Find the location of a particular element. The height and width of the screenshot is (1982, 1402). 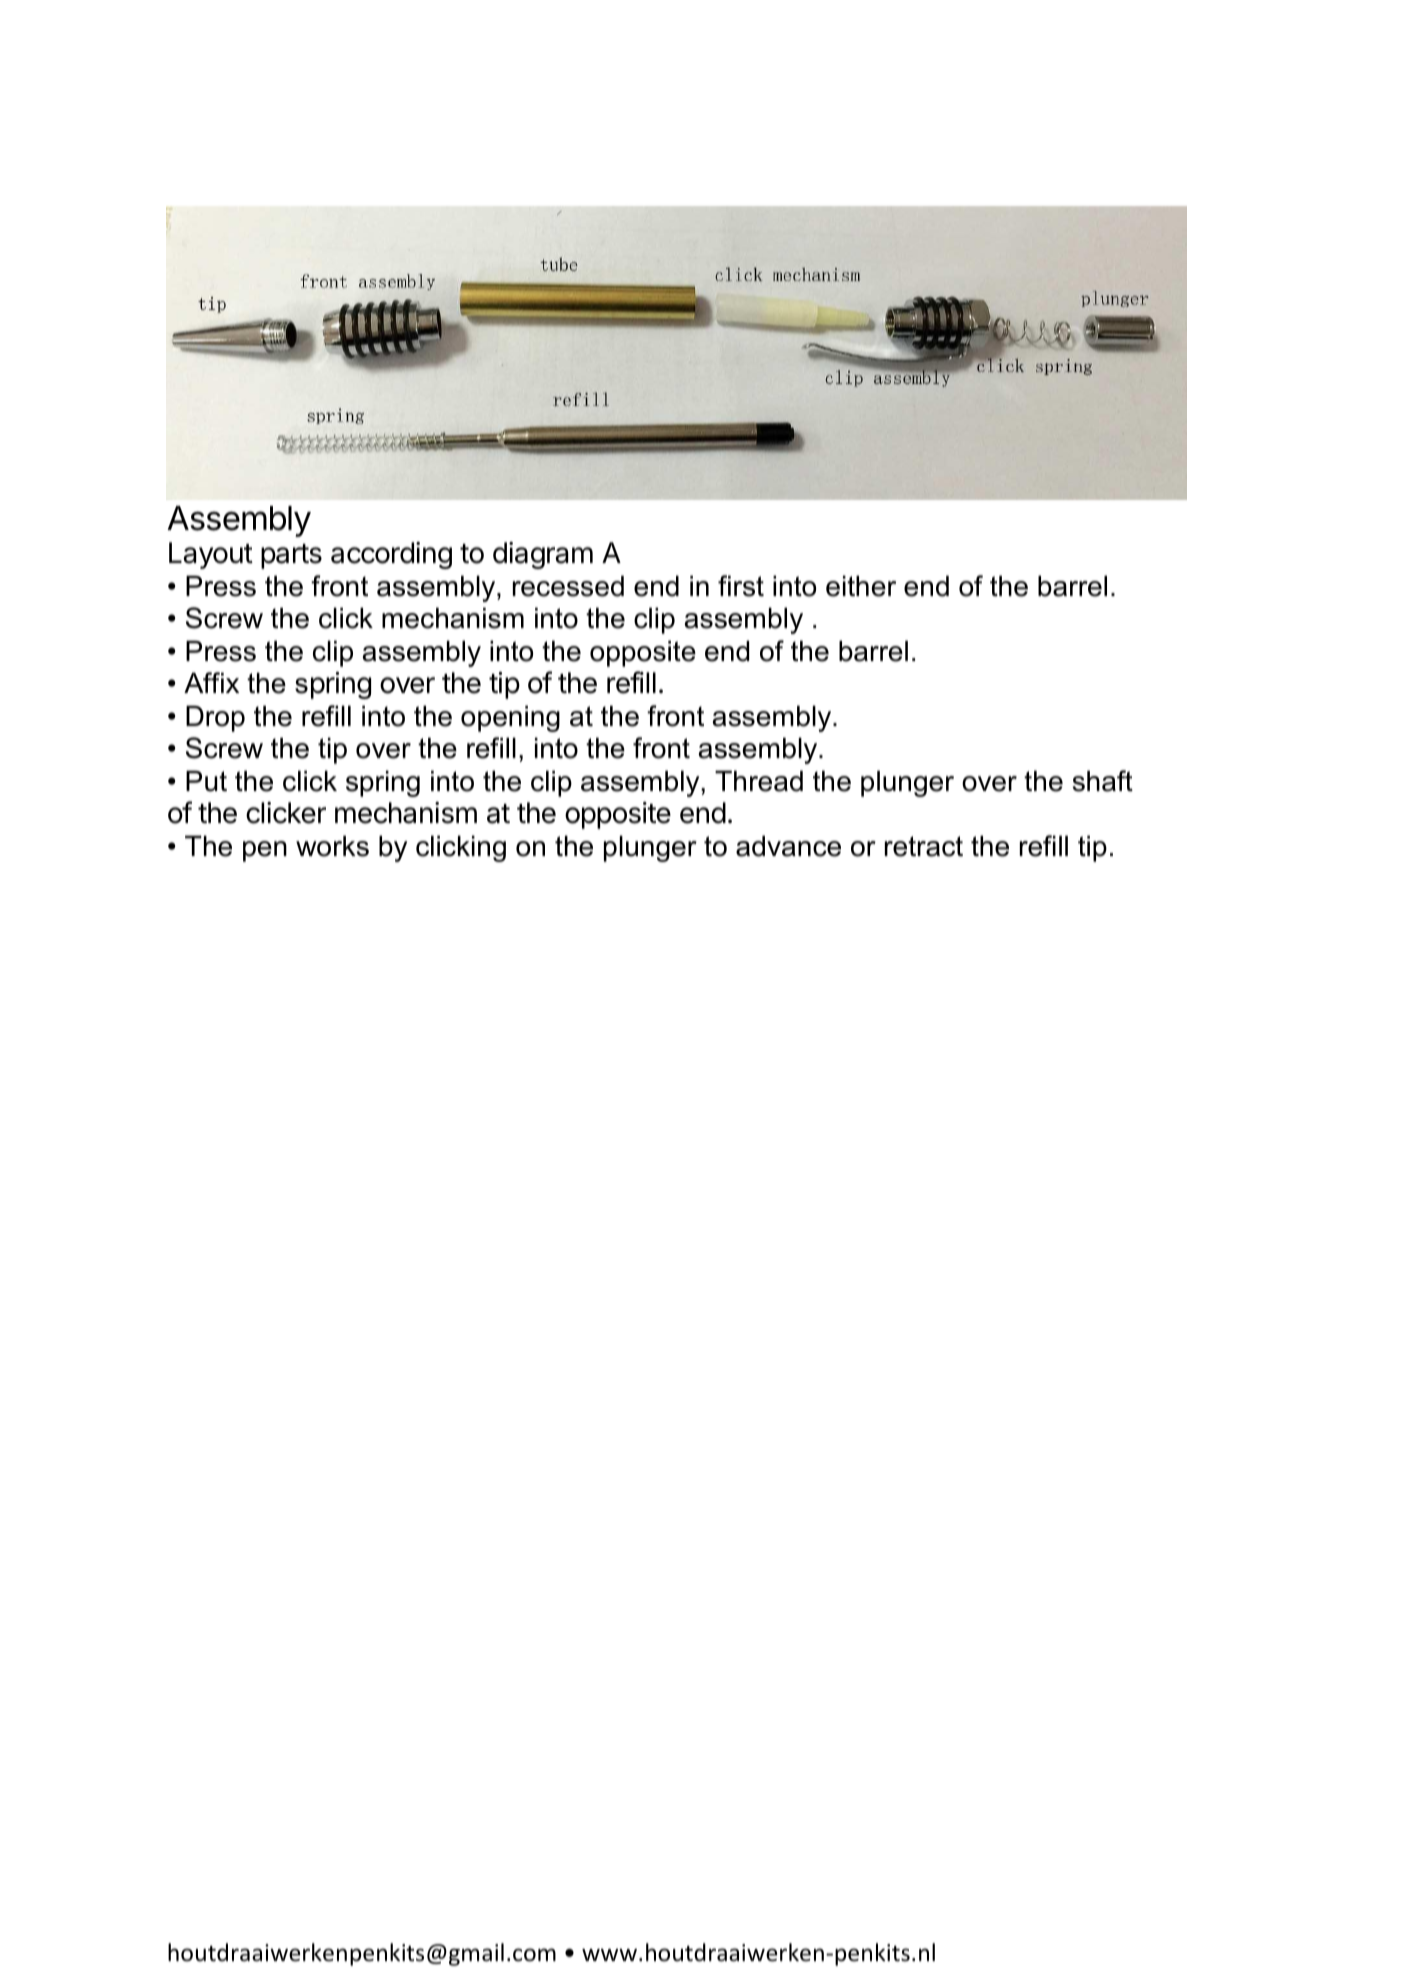

Thread is located at coordinates (759, 781).
